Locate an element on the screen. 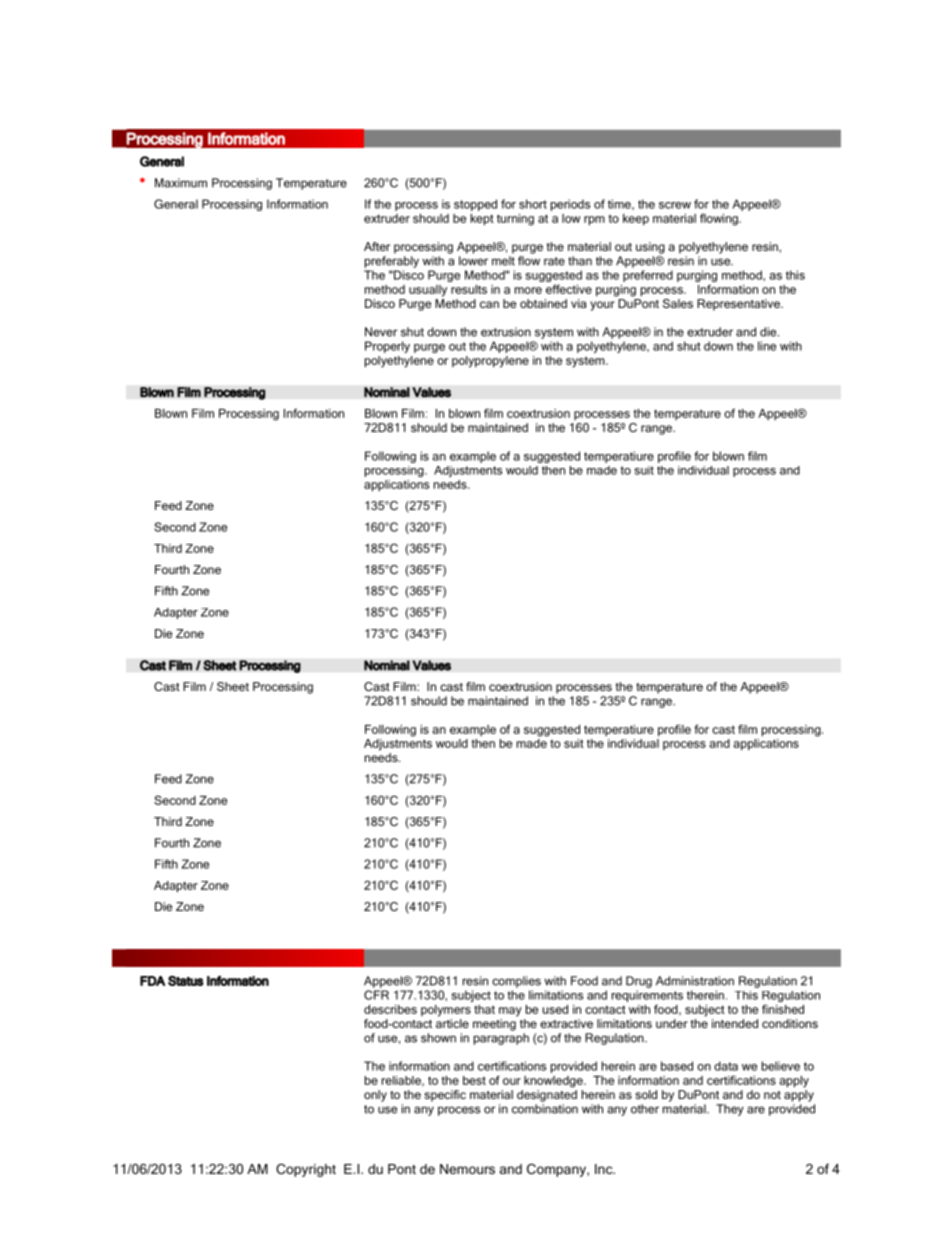  Administration is located at coordinates (695, 981).
